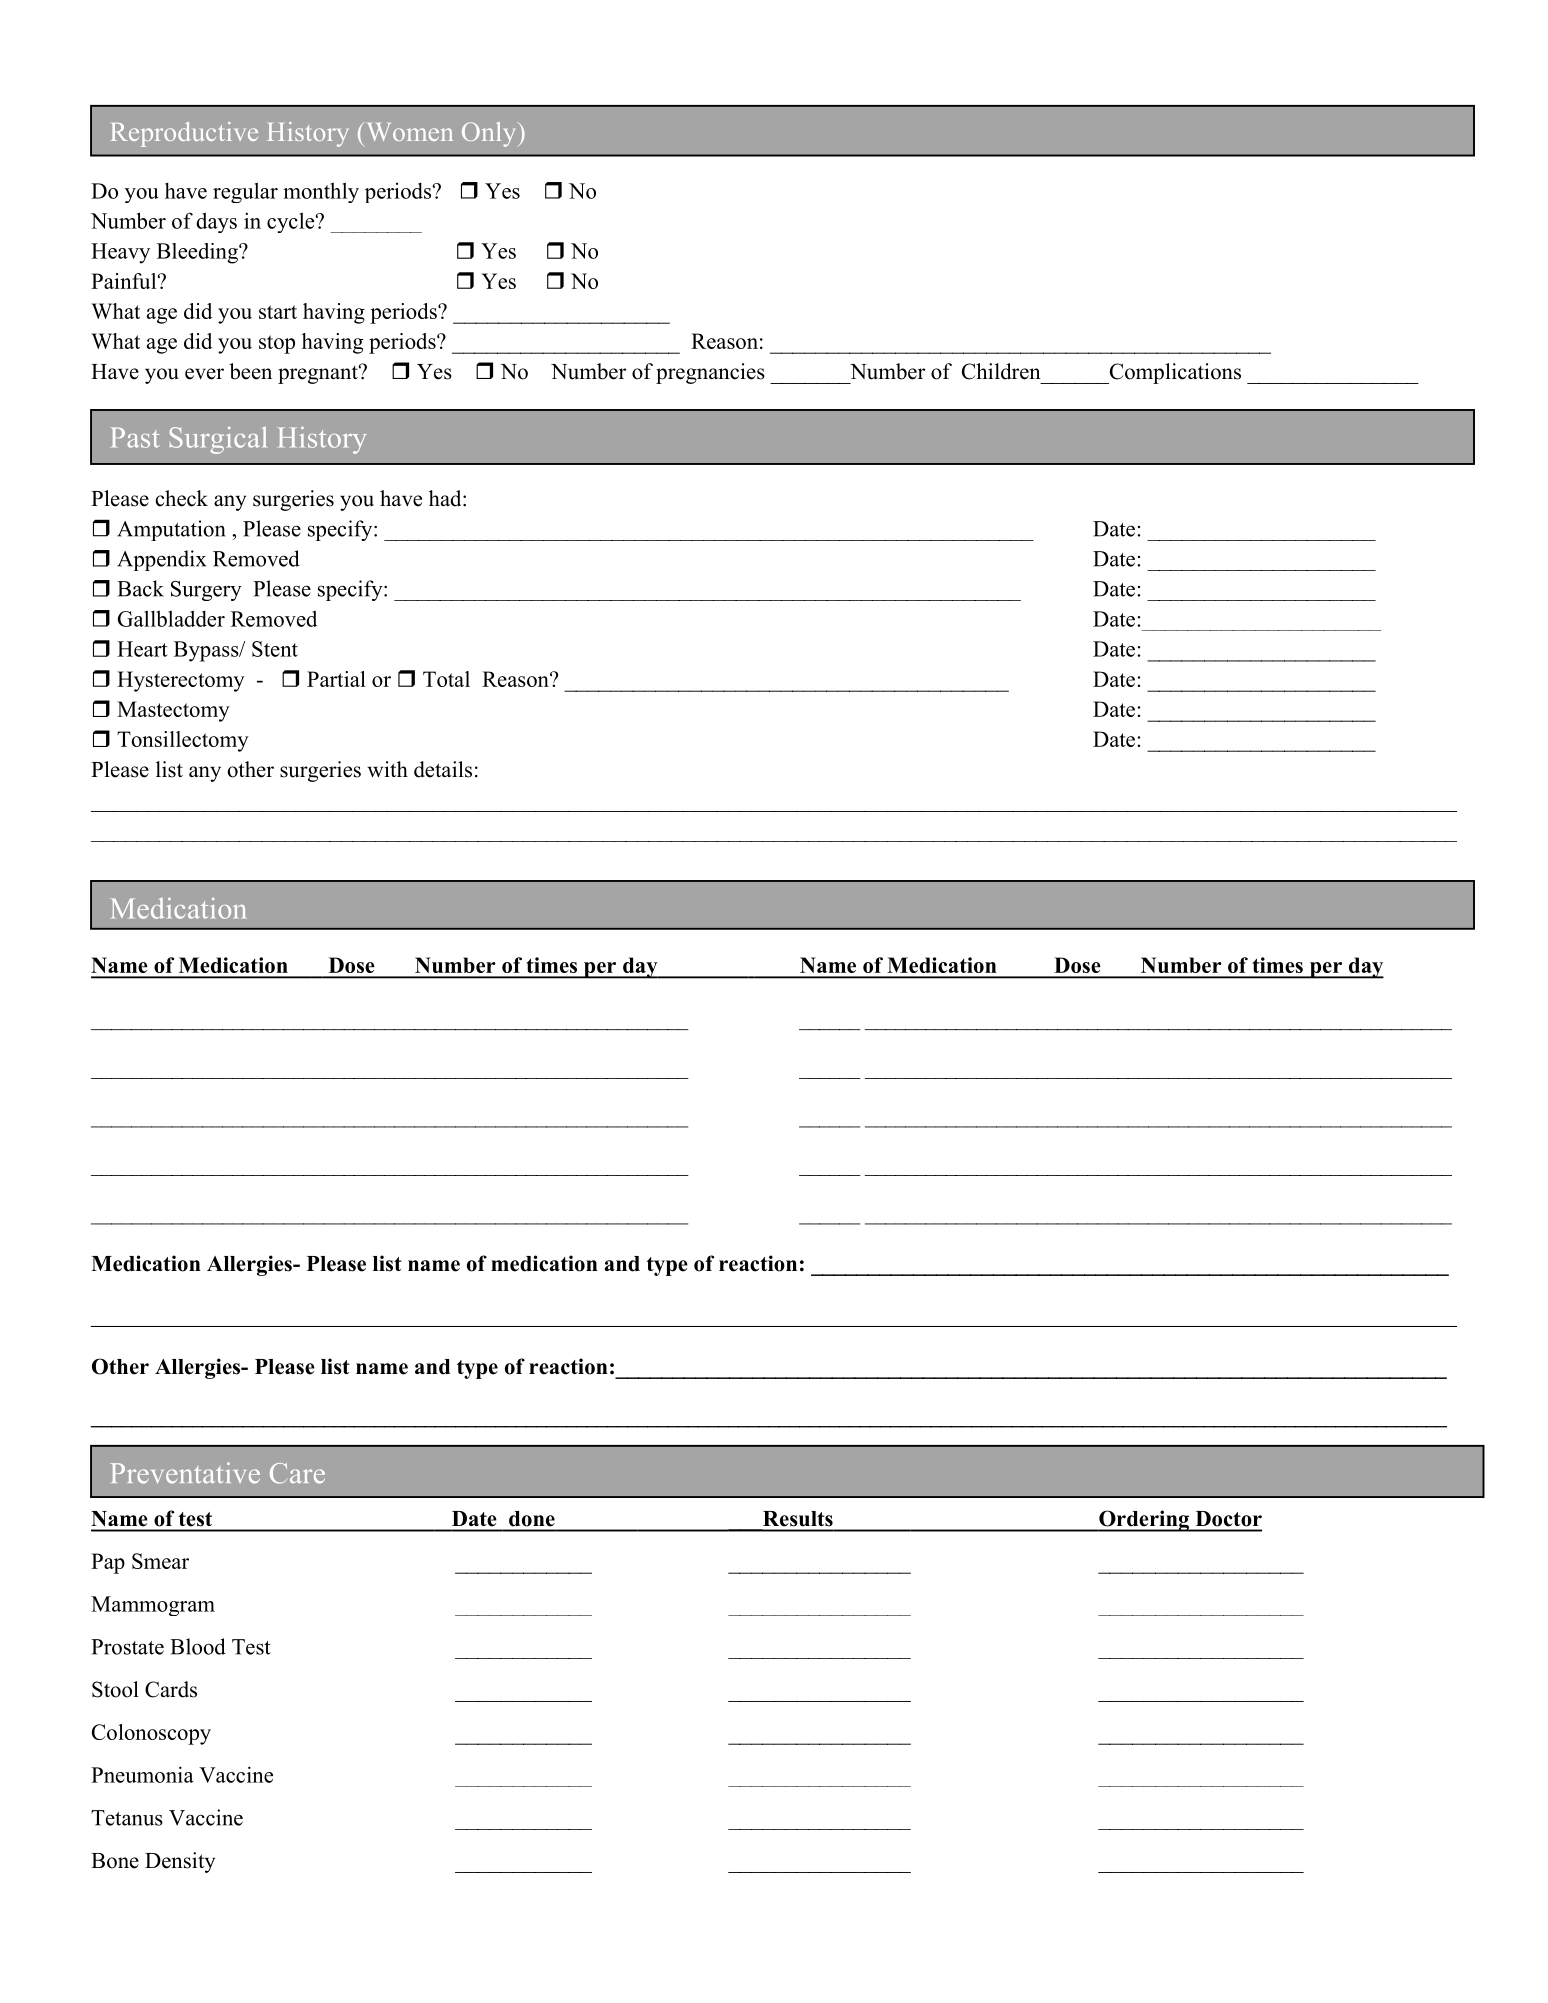 The image size is (1548, 2003). What do you see at coordinates (185, 1473) in the document?
I see `Preventative` at bounding box center [185, 1473].
